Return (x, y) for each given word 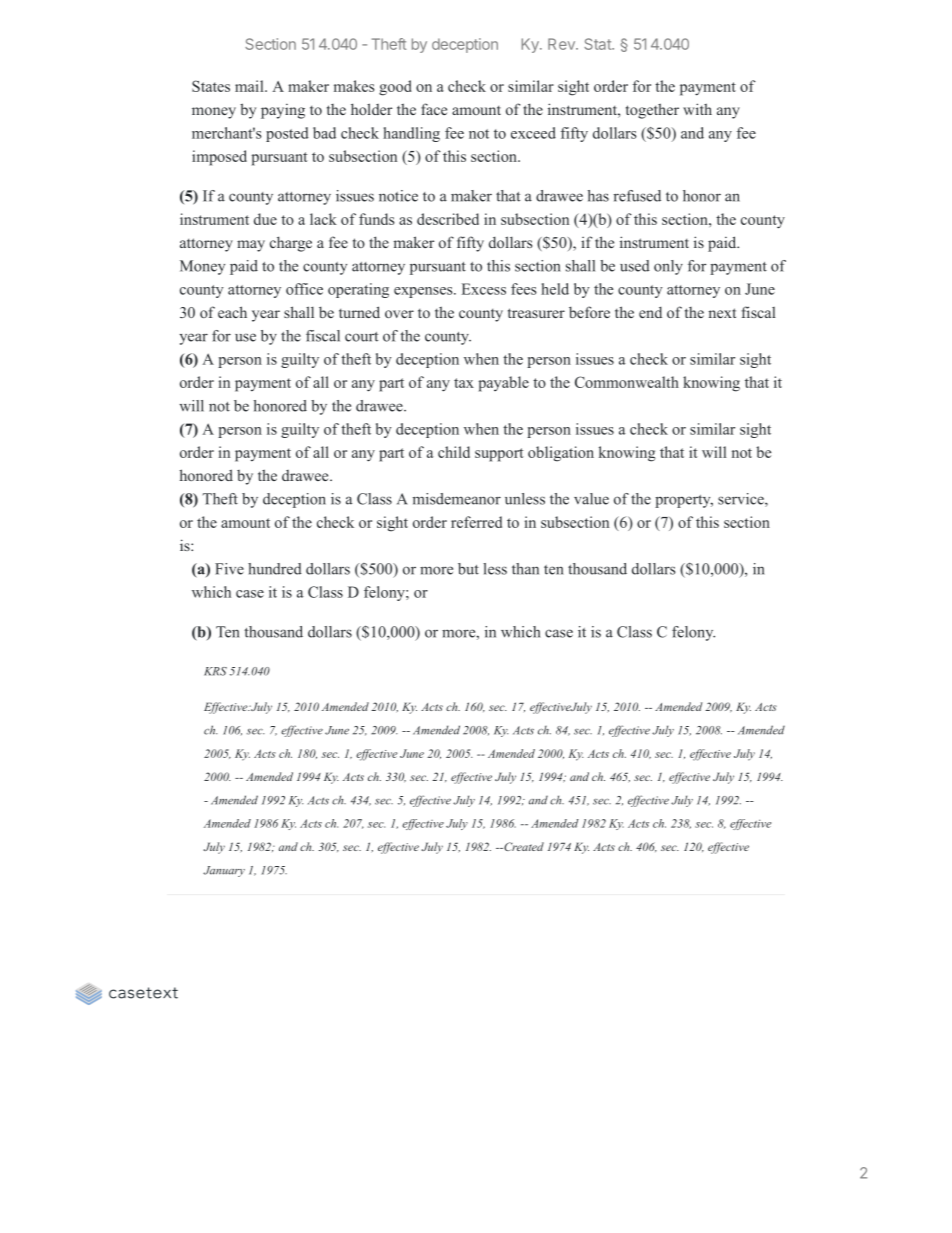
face (434, 109)
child (454, 452)
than (525, 569)
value (591, 499)
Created (523, 846)
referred (476, 522)
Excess (484, 289)
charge (291, 244)
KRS (215, 671)
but (468, 569)
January (224, 871)
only (668, 267)
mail (250, 86)
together (652, 111)
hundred (275, 569)
